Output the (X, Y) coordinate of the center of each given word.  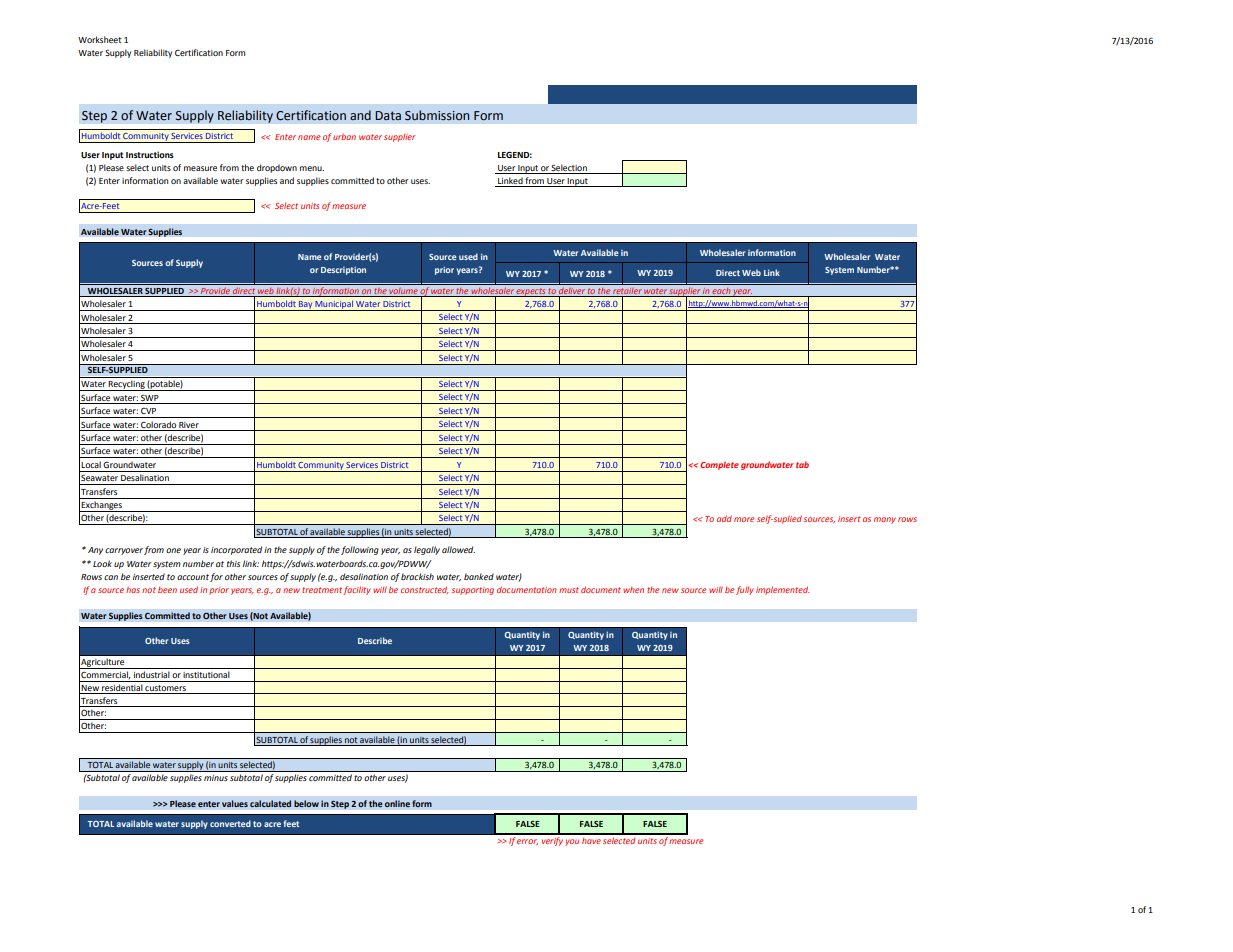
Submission (437, 115)
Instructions (150, 154)
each (722, 292)
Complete (719, 465)
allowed (458, 549)
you (572, 842)
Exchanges (102, 506)
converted (230, 823)
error (527, 842)
